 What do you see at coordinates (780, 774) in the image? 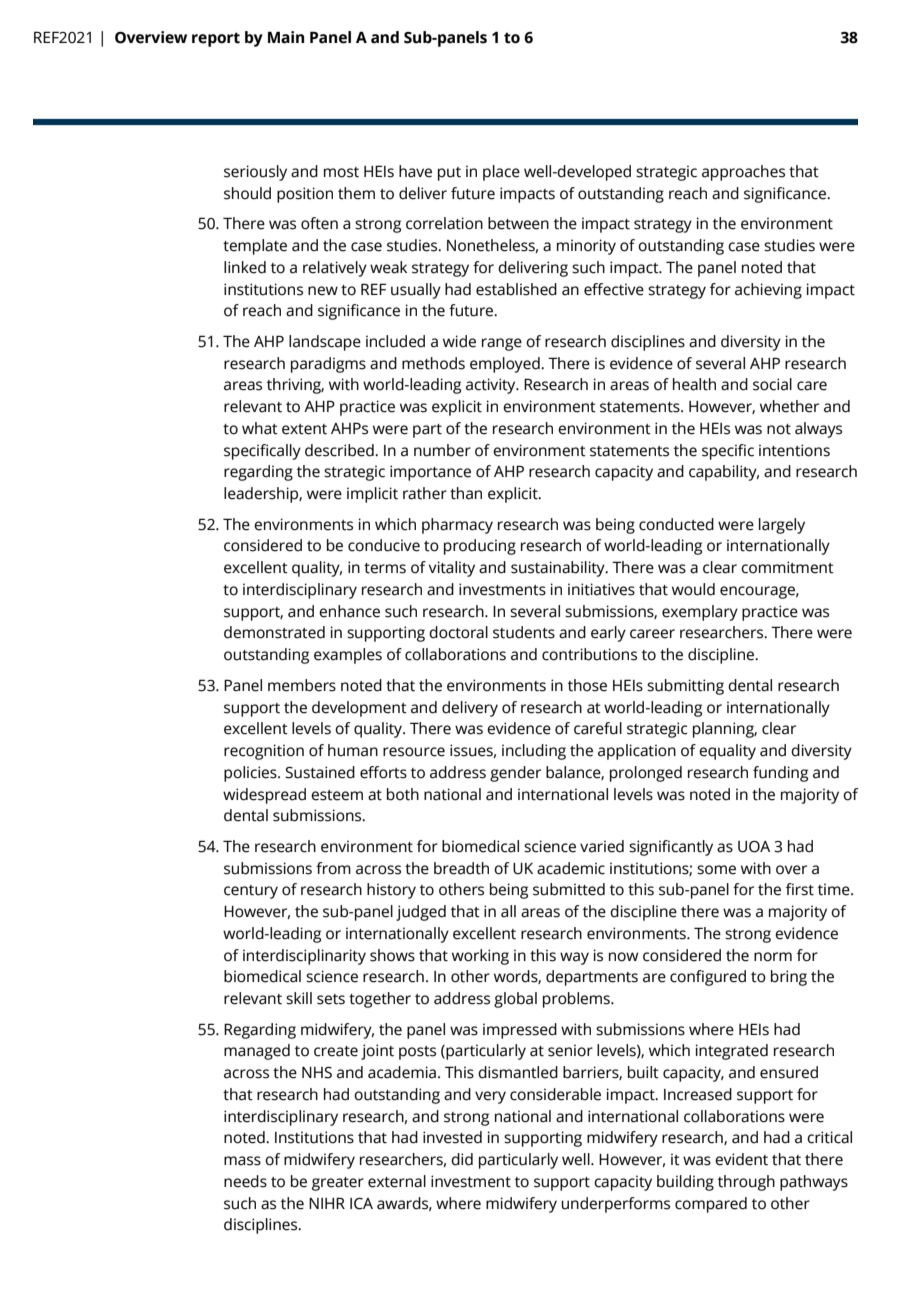
I see `funding` at bounding box center [780, 774].
